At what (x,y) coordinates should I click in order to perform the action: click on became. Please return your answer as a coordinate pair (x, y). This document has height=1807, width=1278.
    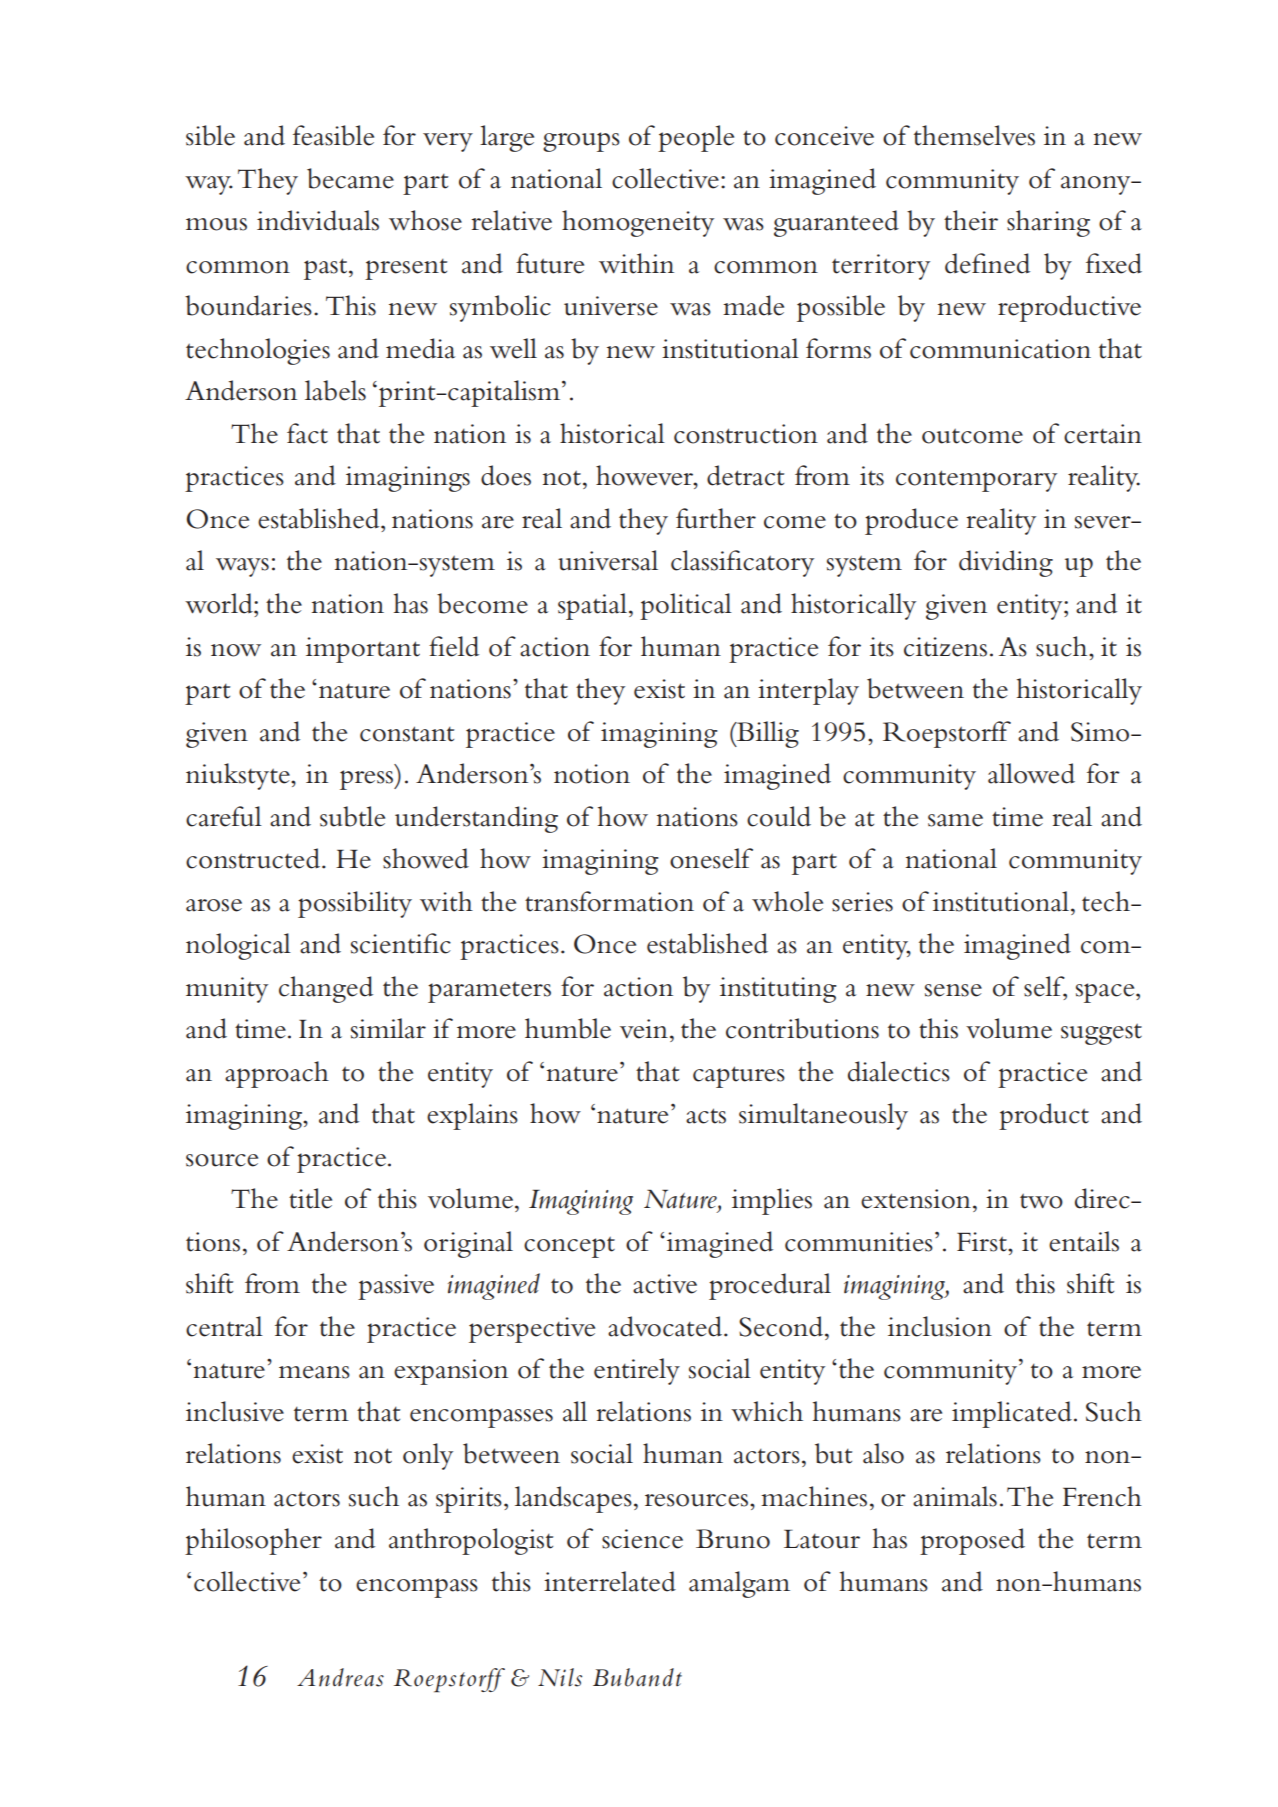
    Looking at the image, I should click on (350, 178).
